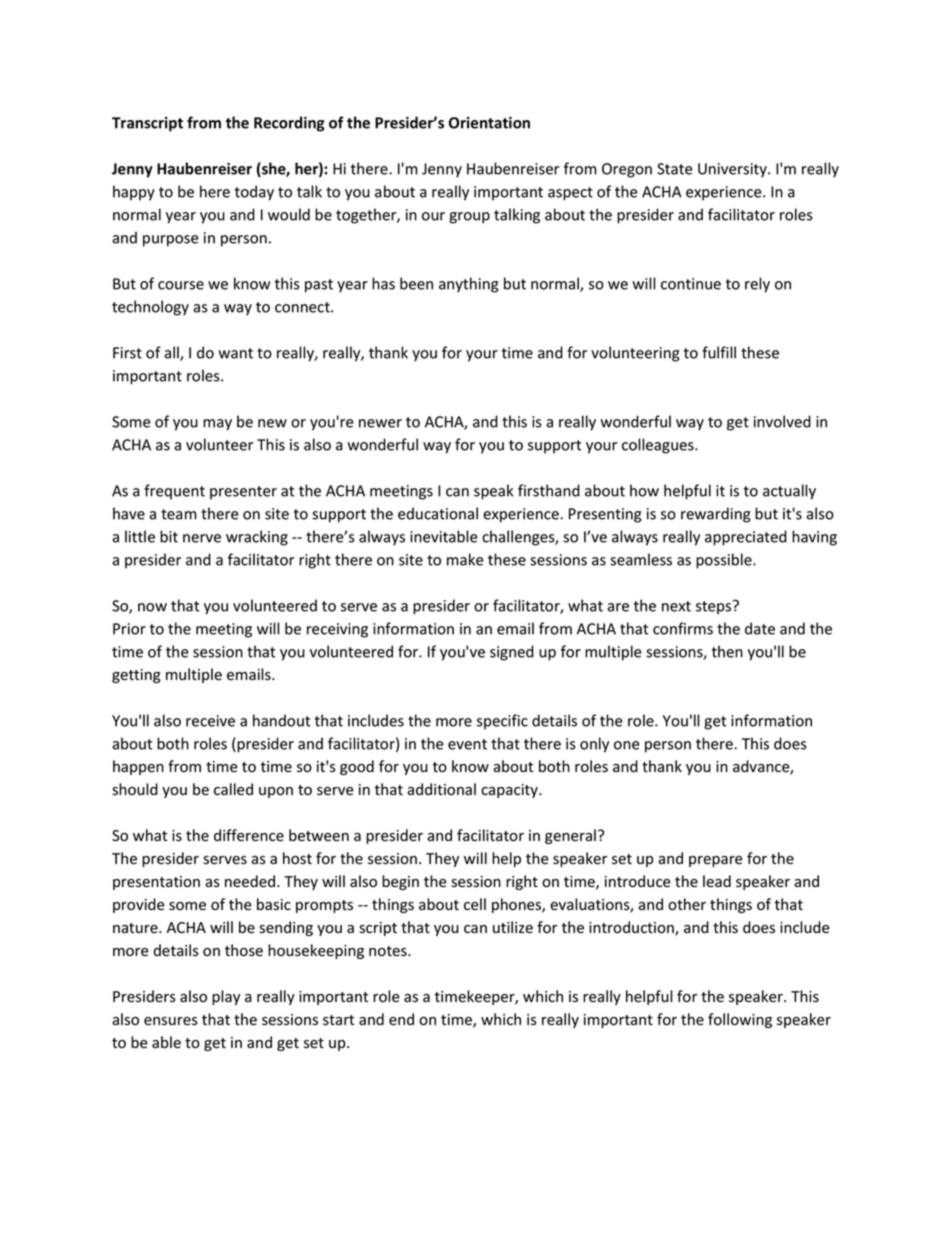 This screenshot has height=1233, width=952. I want to click on anything, so click(469, 285).
